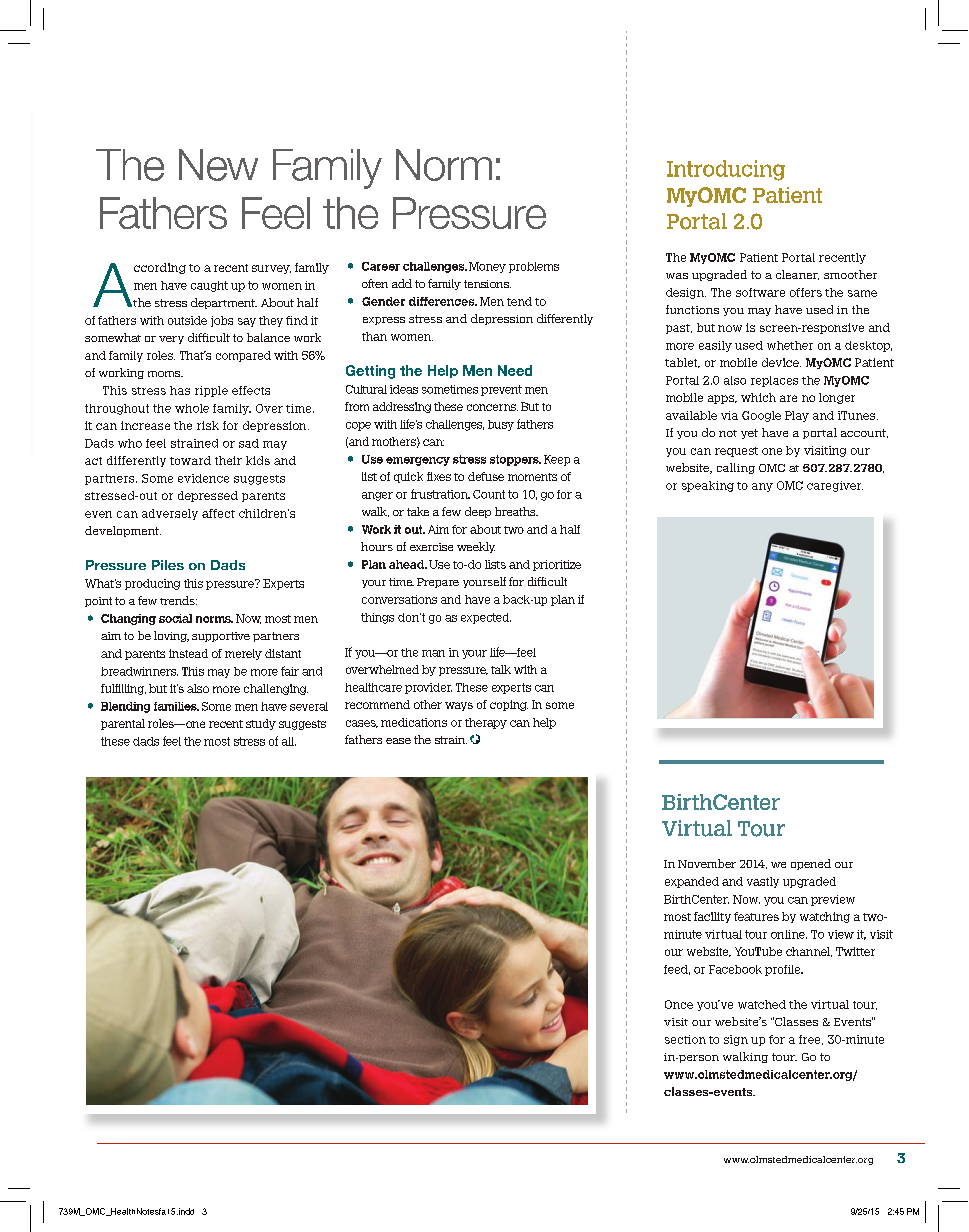  Describe the element at coordinates (170, 514) in the image. I see `adversely` at that location.
